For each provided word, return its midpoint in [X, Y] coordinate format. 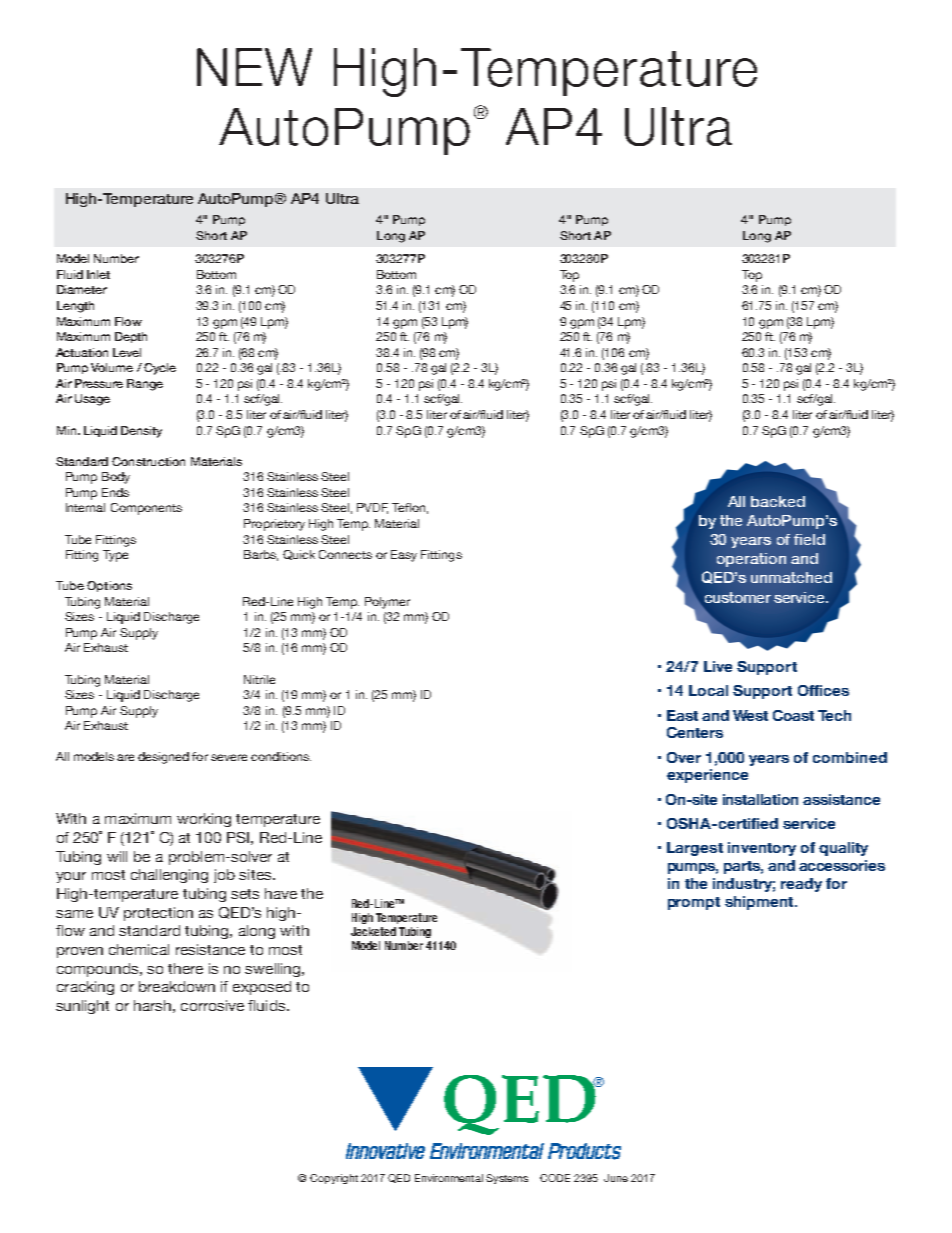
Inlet [98, 274]
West [750, 715]
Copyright [334, 1179]
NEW [254, 67]
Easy [404, 556]
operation [751, 560]
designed [163, 758]
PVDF [372, 508]
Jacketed [373, 931]
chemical [139, 949]
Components [146, 509]
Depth [131, 337]
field [809, 539]
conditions [281, 756]
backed [778, 501]
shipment [760, 903]
